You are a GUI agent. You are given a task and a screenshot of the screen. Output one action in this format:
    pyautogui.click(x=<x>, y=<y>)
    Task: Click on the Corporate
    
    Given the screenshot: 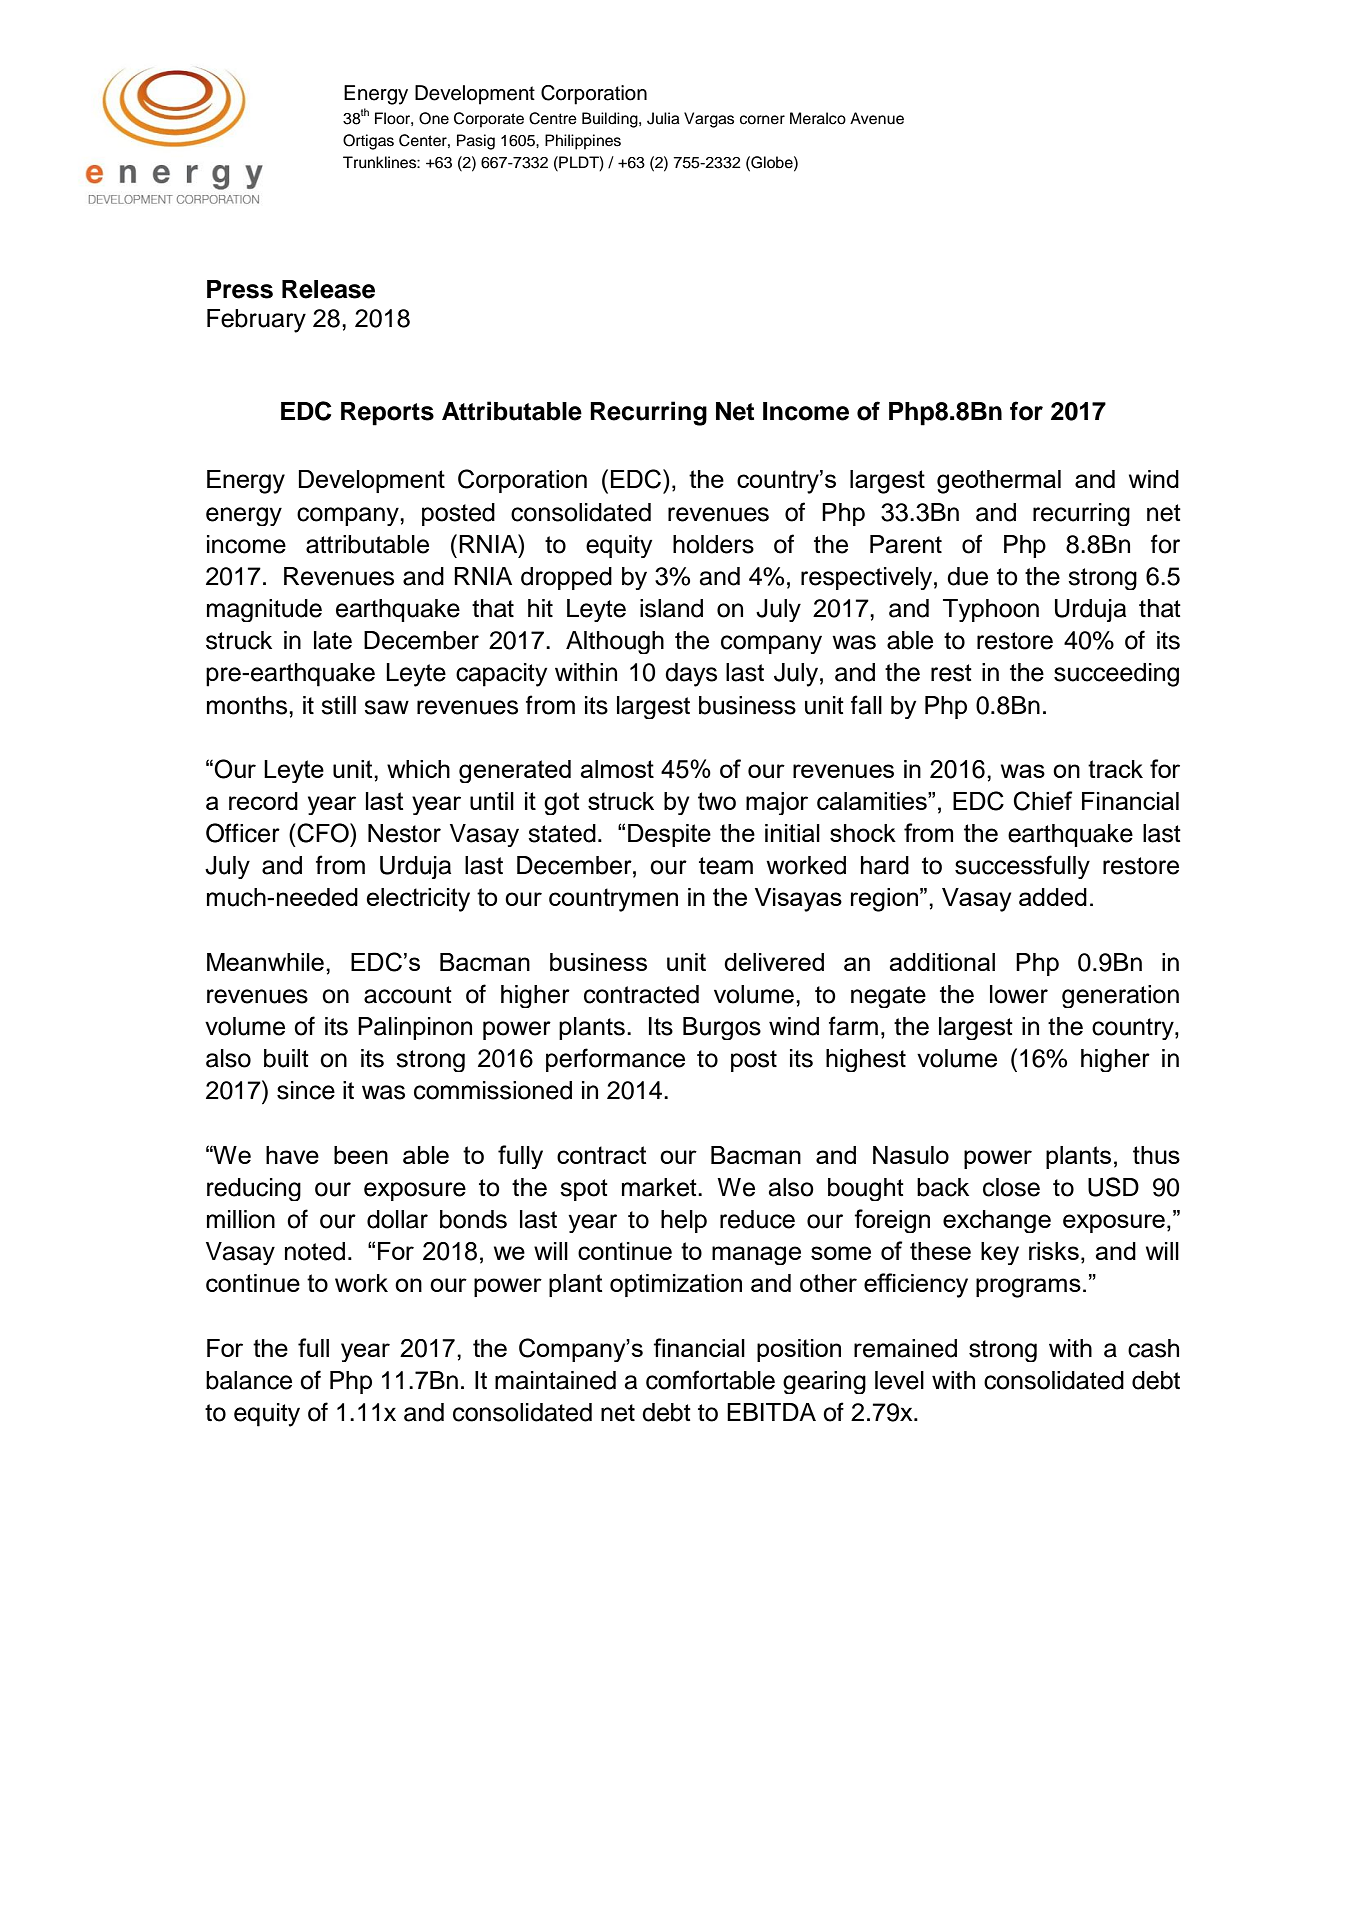 What is the action you would take?
    pyautogui.click(x=489, y=120)
